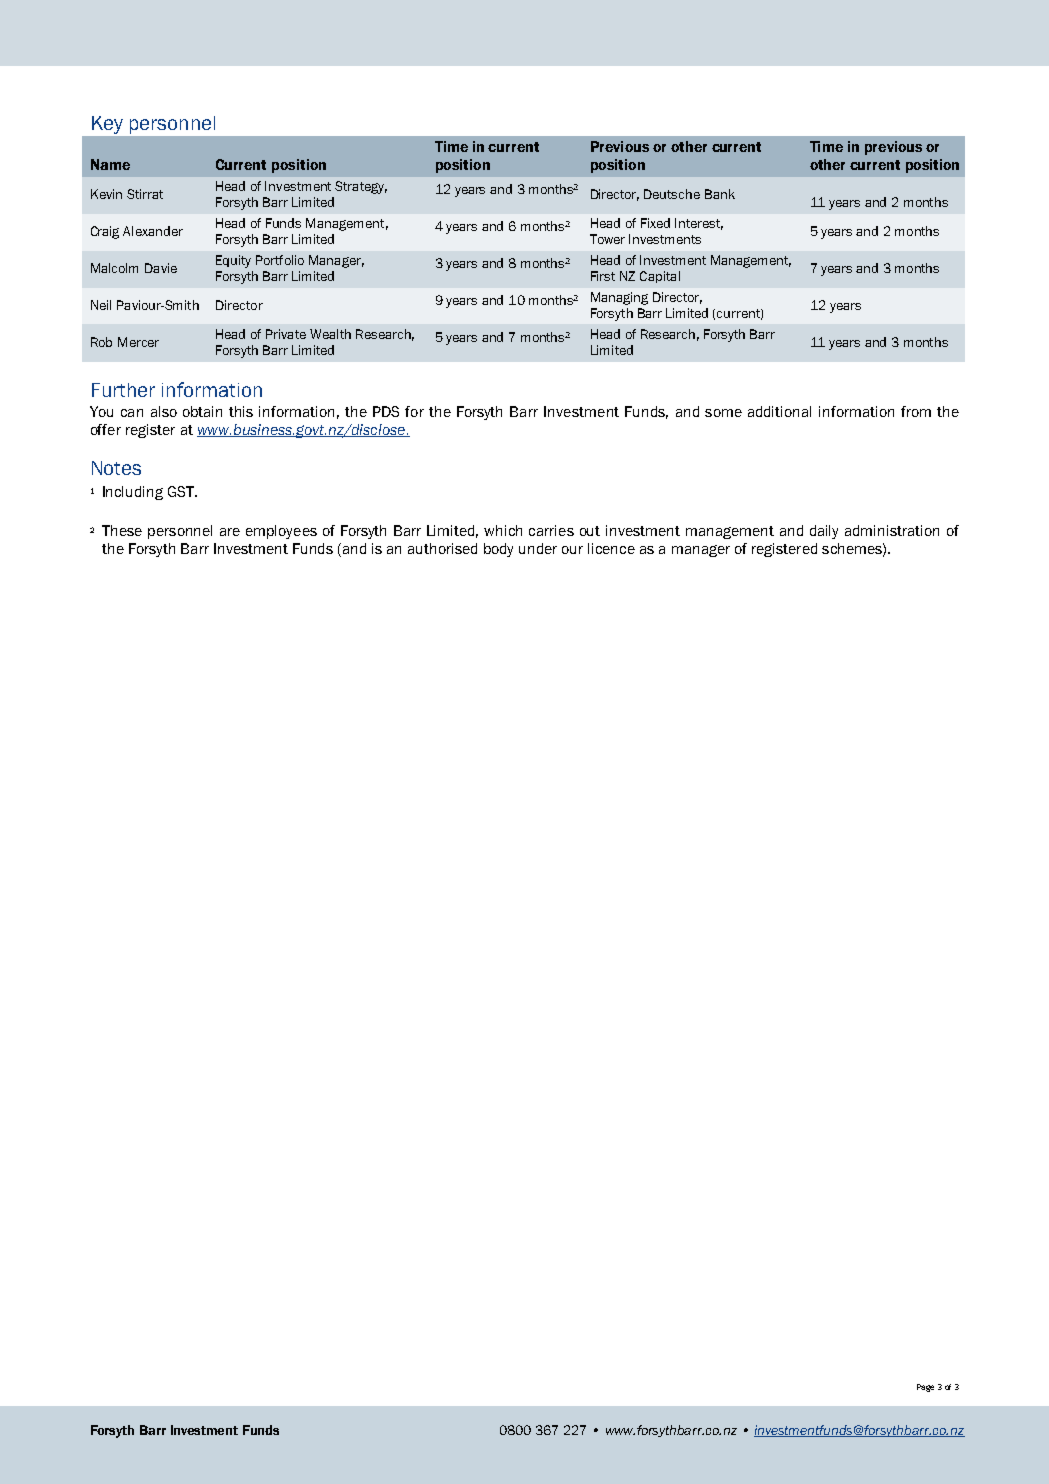 The width and height of the page is (1049, 1484). Describe the element at coordinates (182, 491) in the page. I see `GST` at that location.
